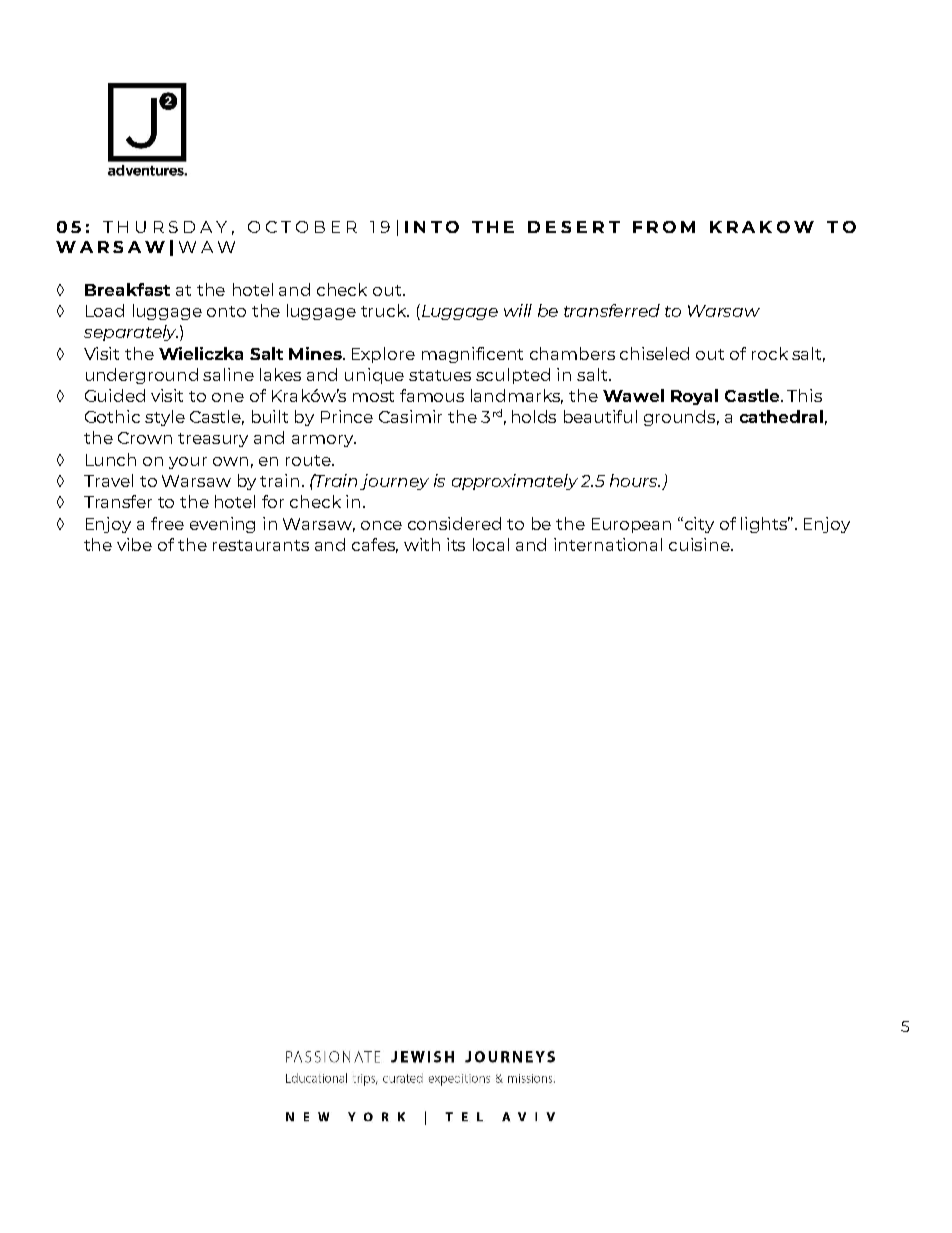 The height and width of the screenshot is (1233, 952). Describe the element at coordinates (165, 418) in the screenshot. I see `style` at that location.
